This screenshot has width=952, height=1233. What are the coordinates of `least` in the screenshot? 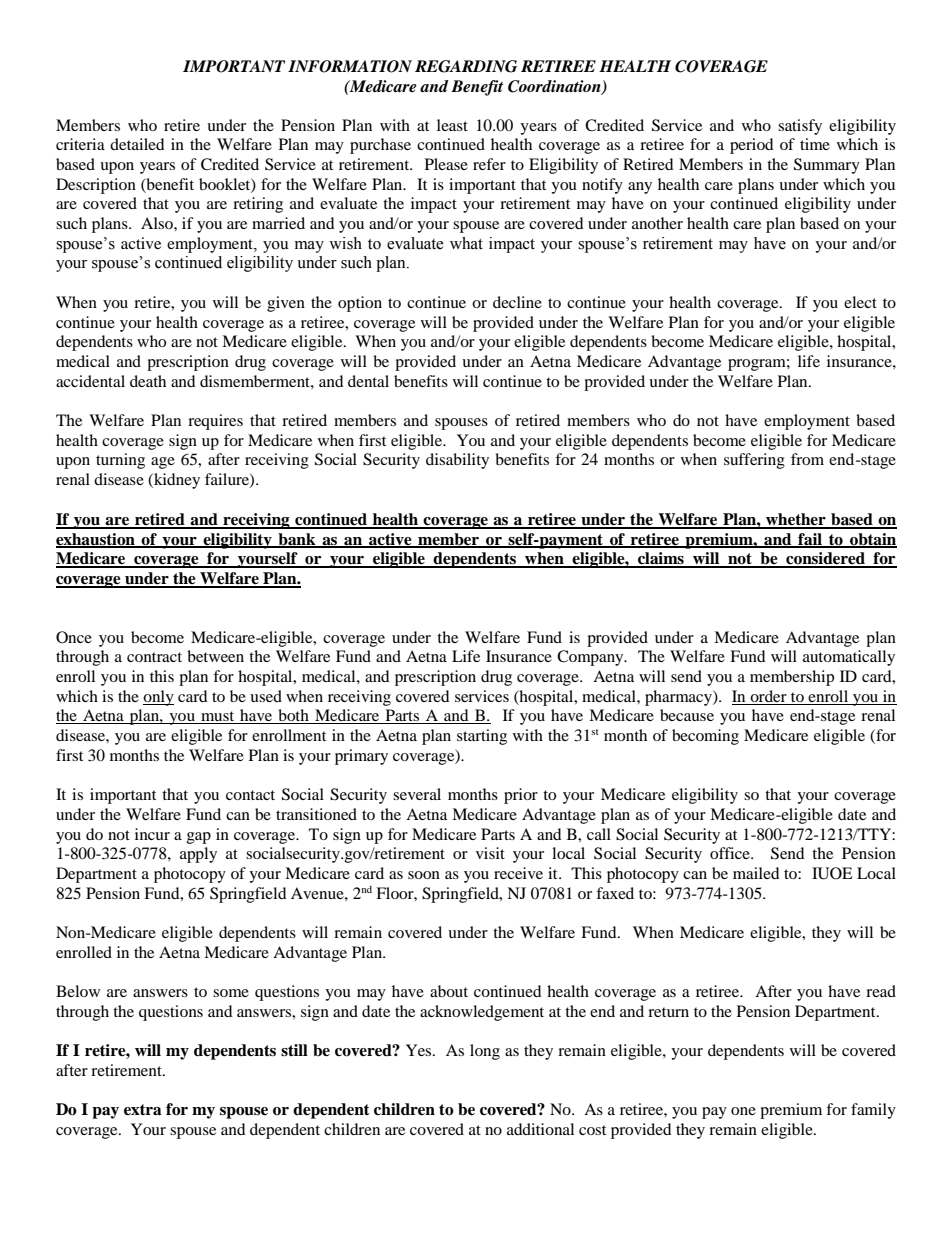 It's located at (452, 125).
